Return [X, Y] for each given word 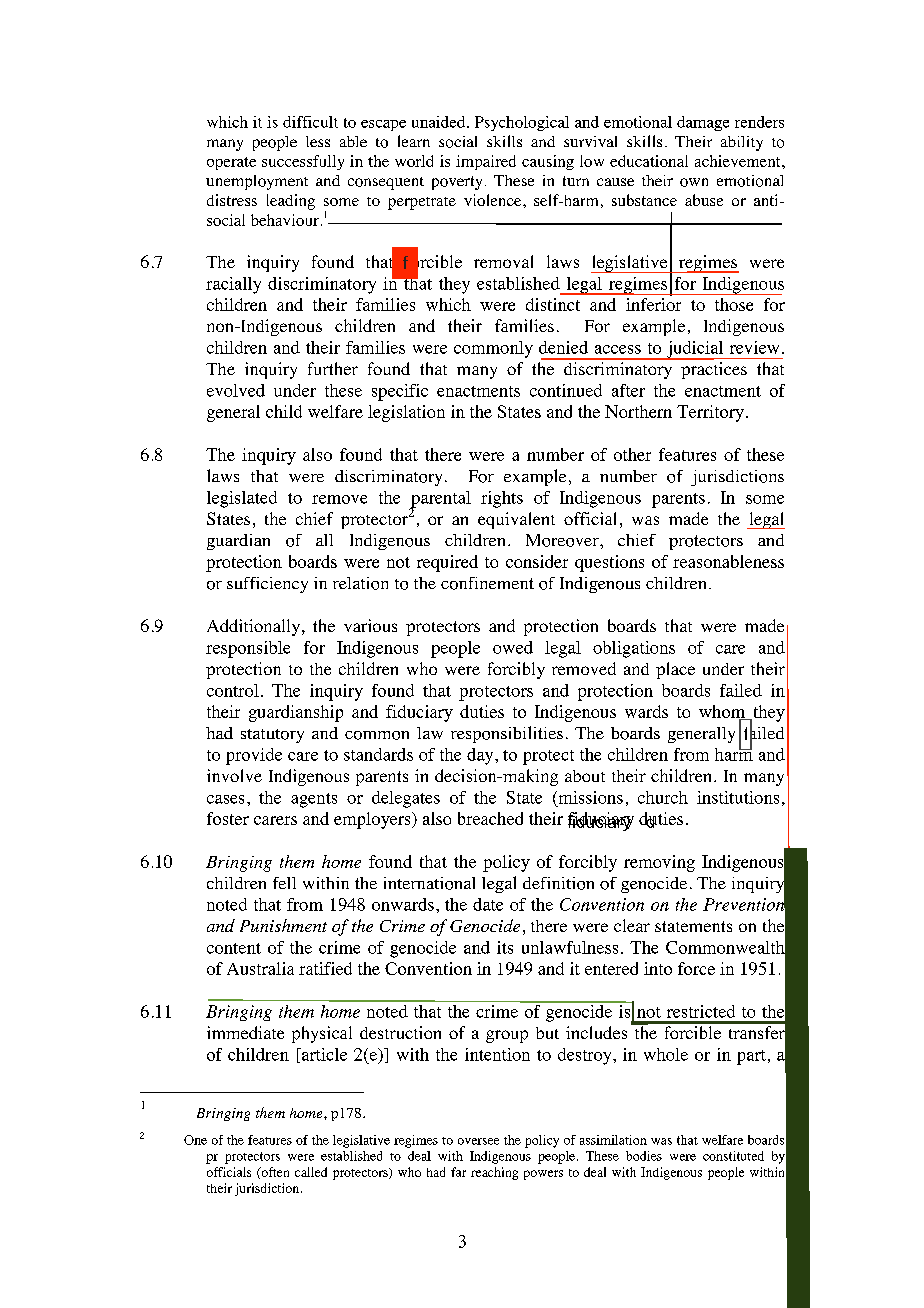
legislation [406, 413]
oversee [478, 1141]
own [694, 182]
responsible [248, 649]
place [675, 670]
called [311, 1172]
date [488, 904]
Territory [710, 413]
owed [513, 647]
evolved [236, 390]
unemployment [257, 182]
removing [659, 863]
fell [284, 883]
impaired [486, 162]
